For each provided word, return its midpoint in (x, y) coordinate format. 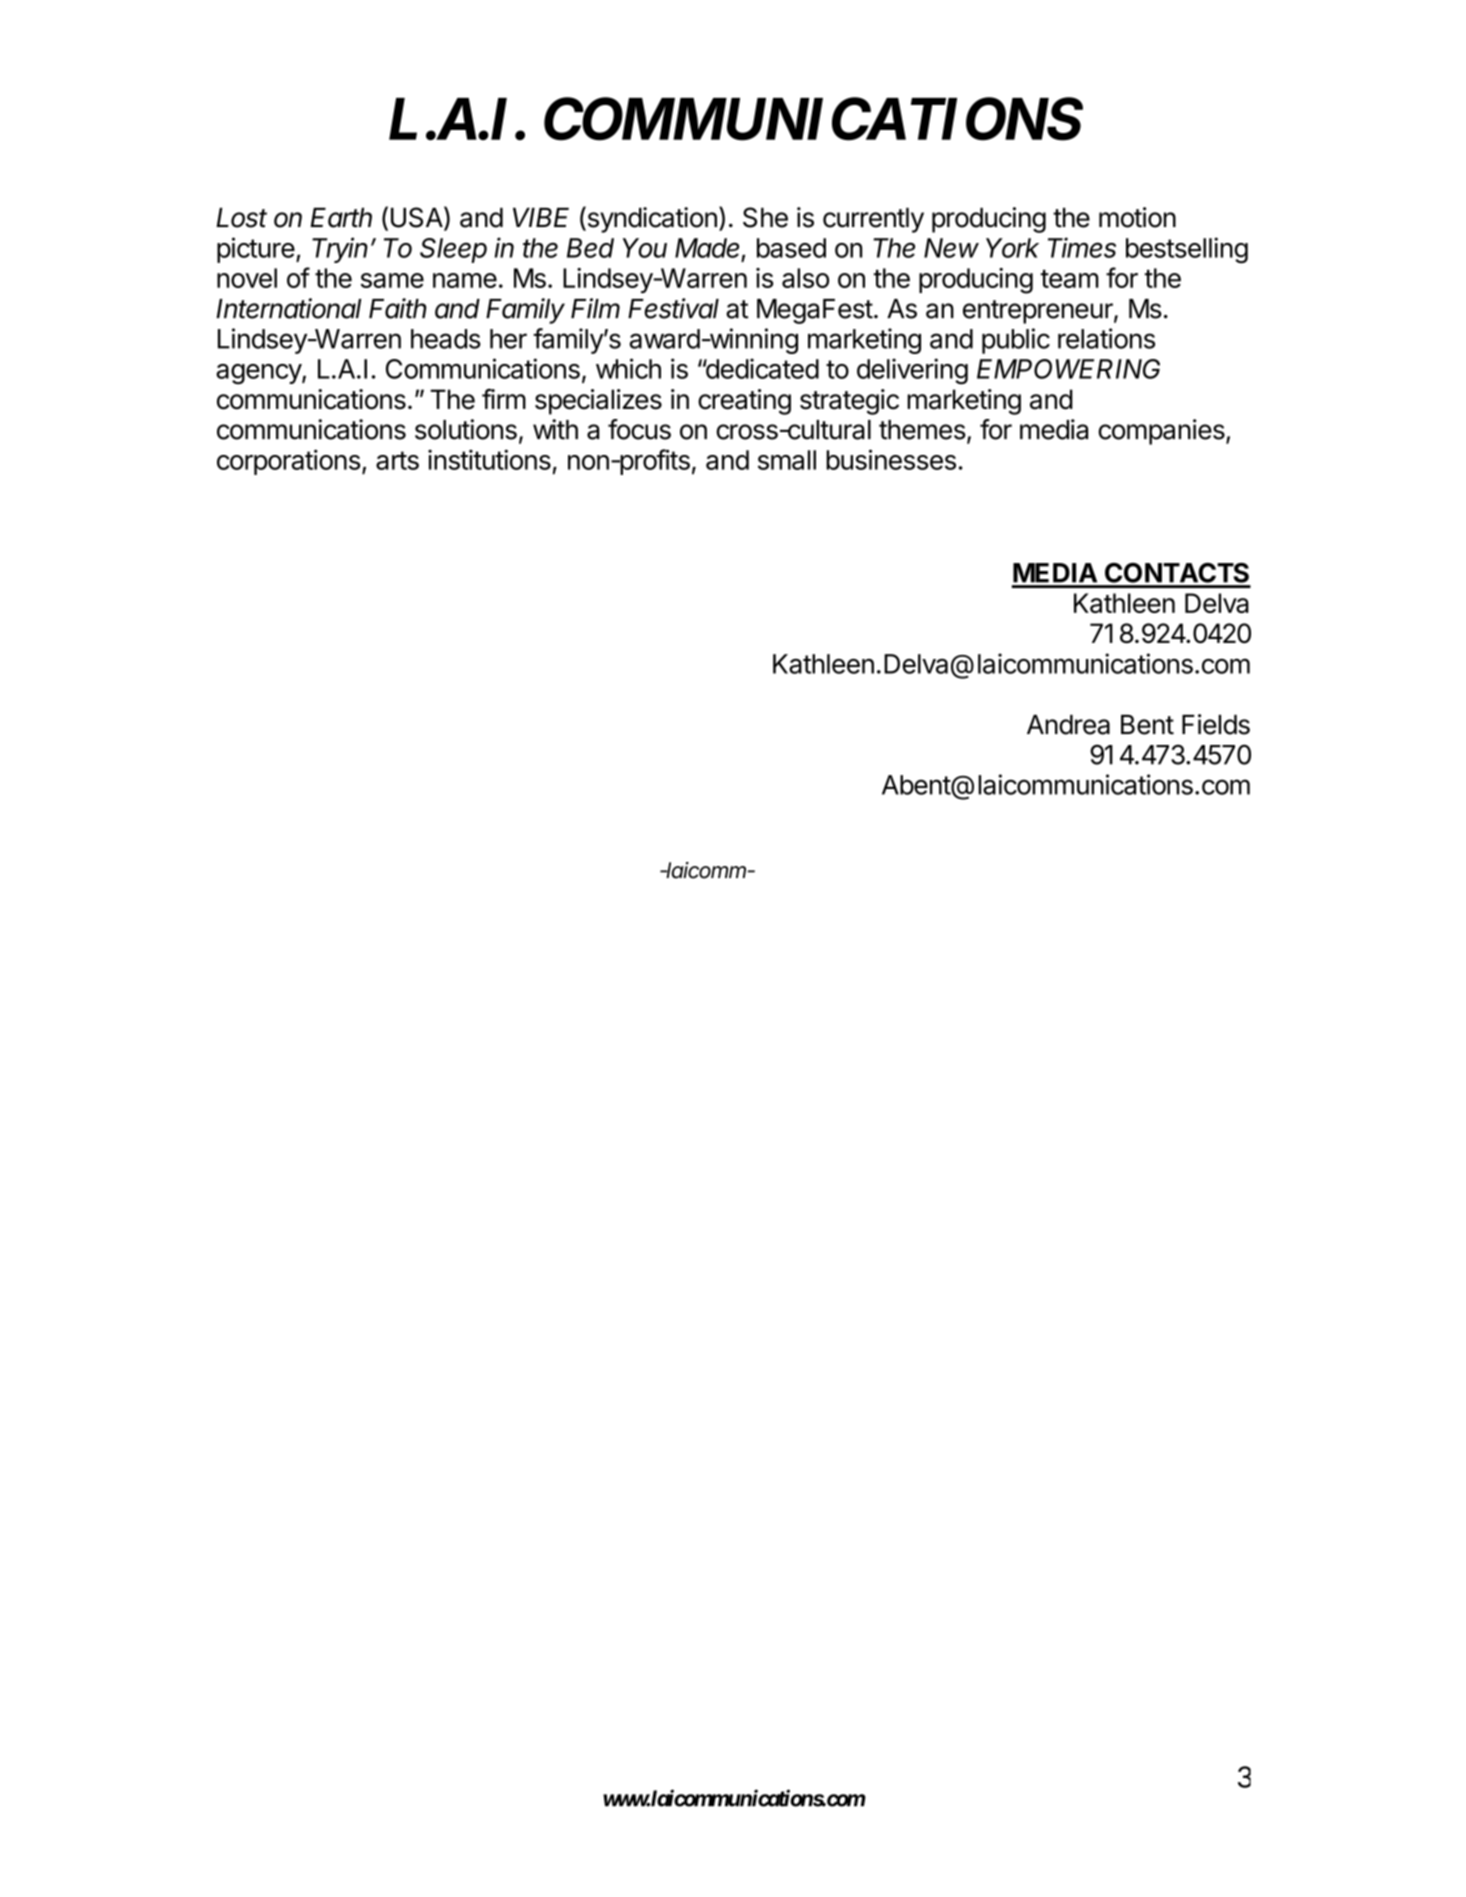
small (787, 460)
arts (397, 460)
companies (1163, 432)
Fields (1216, 724)
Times (1082, 247)
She (765, 217)
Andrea (1068, 725)
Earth (341, 218)
